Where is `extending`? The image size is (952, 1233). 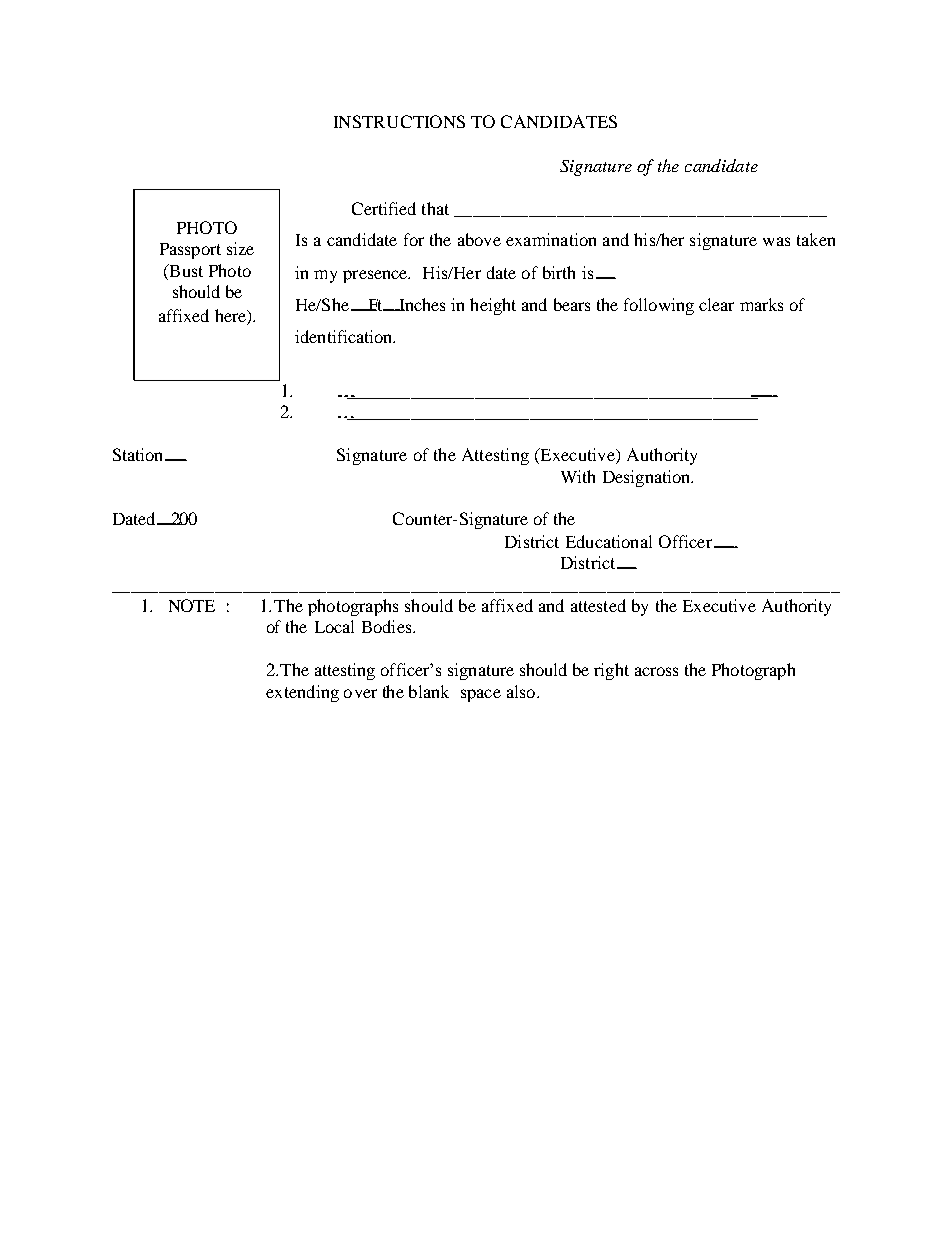
extending is located at coordinates (302, 693).
